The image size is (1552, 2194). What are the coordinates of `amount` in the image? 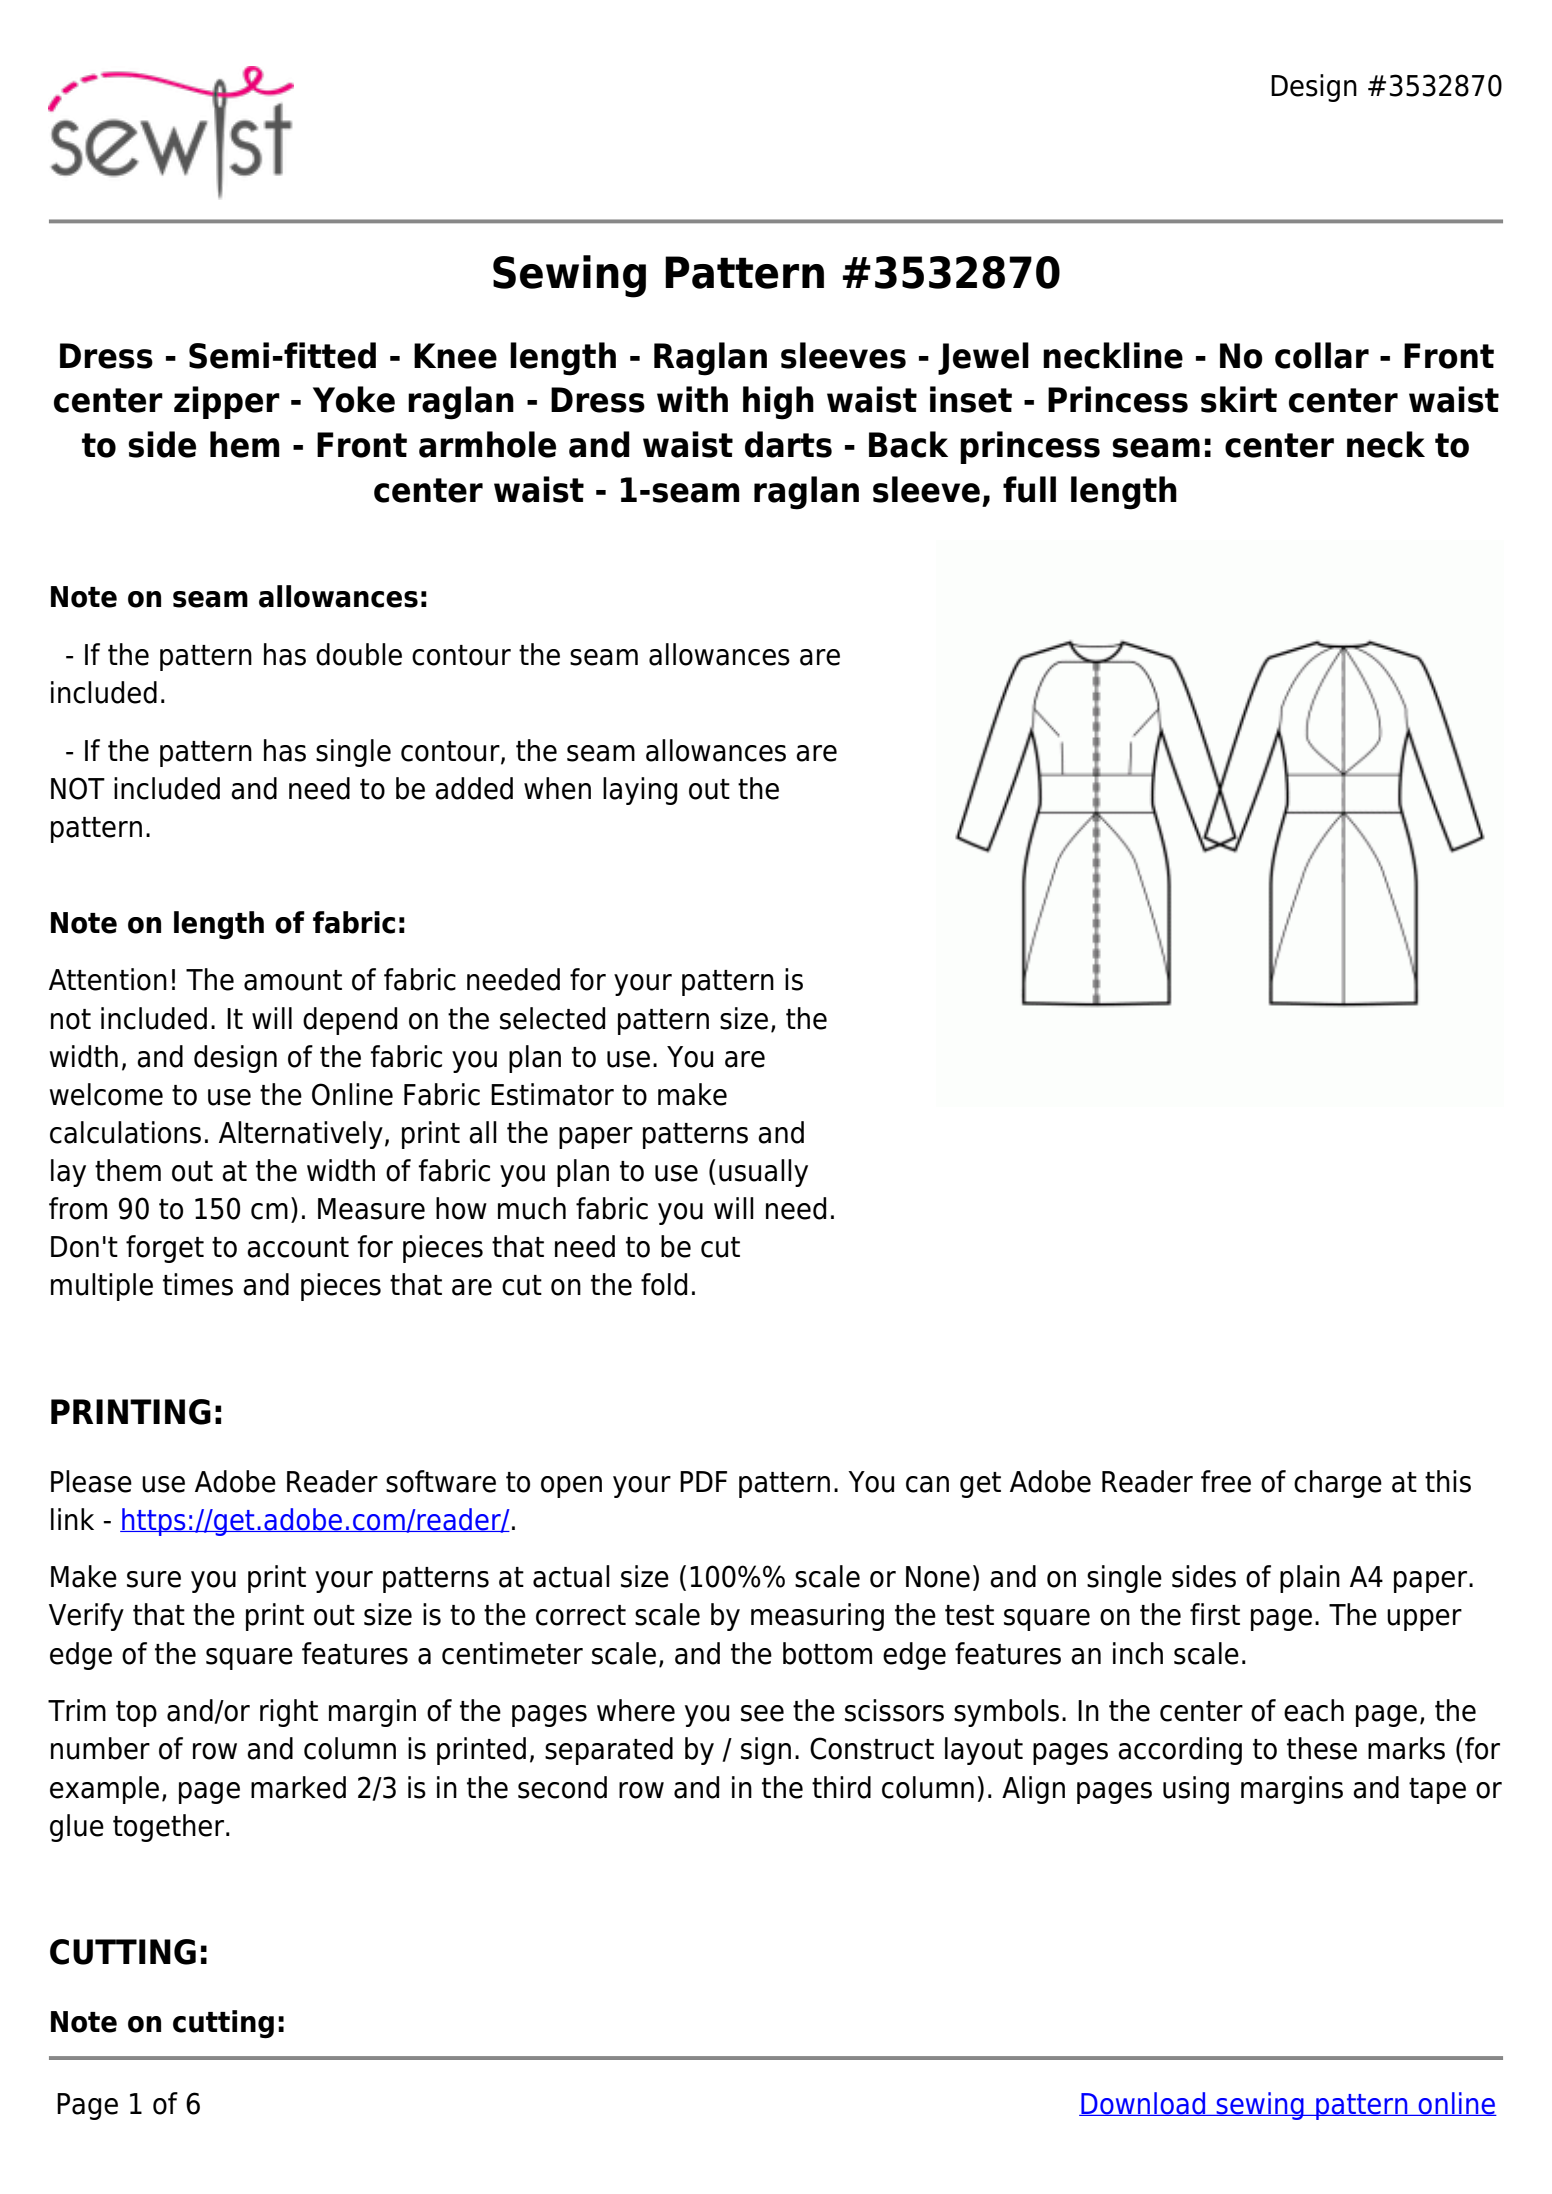 It's located at (293, 980).
